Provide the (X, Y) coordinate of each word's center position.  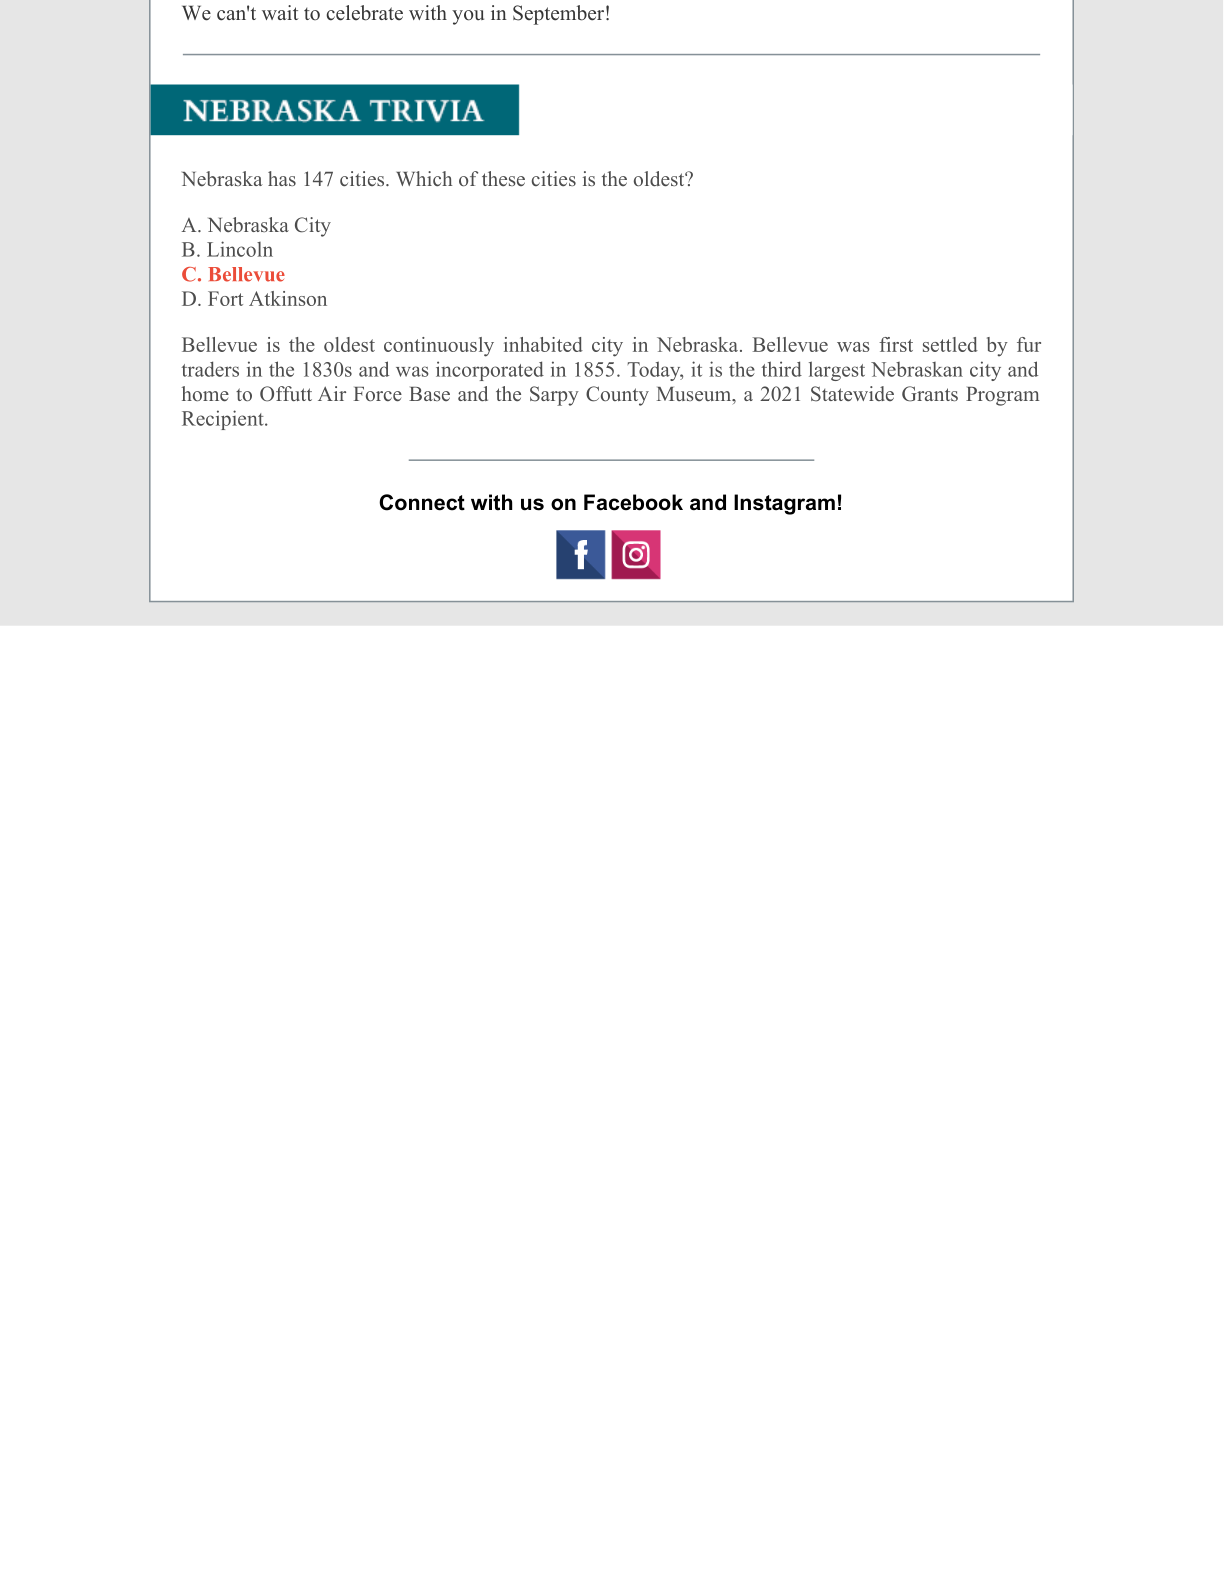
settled (950, 344)
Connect (422, 502)
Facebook (633, 502)
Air (332, 393)
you (468, 17)
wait (280, 12)
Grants (930, 394)
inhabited (543, 344)
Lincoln (240, 249)
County (617, 396)
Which (424, 178)
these (503, 178)
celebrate (364, 13)
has (282, 178)
